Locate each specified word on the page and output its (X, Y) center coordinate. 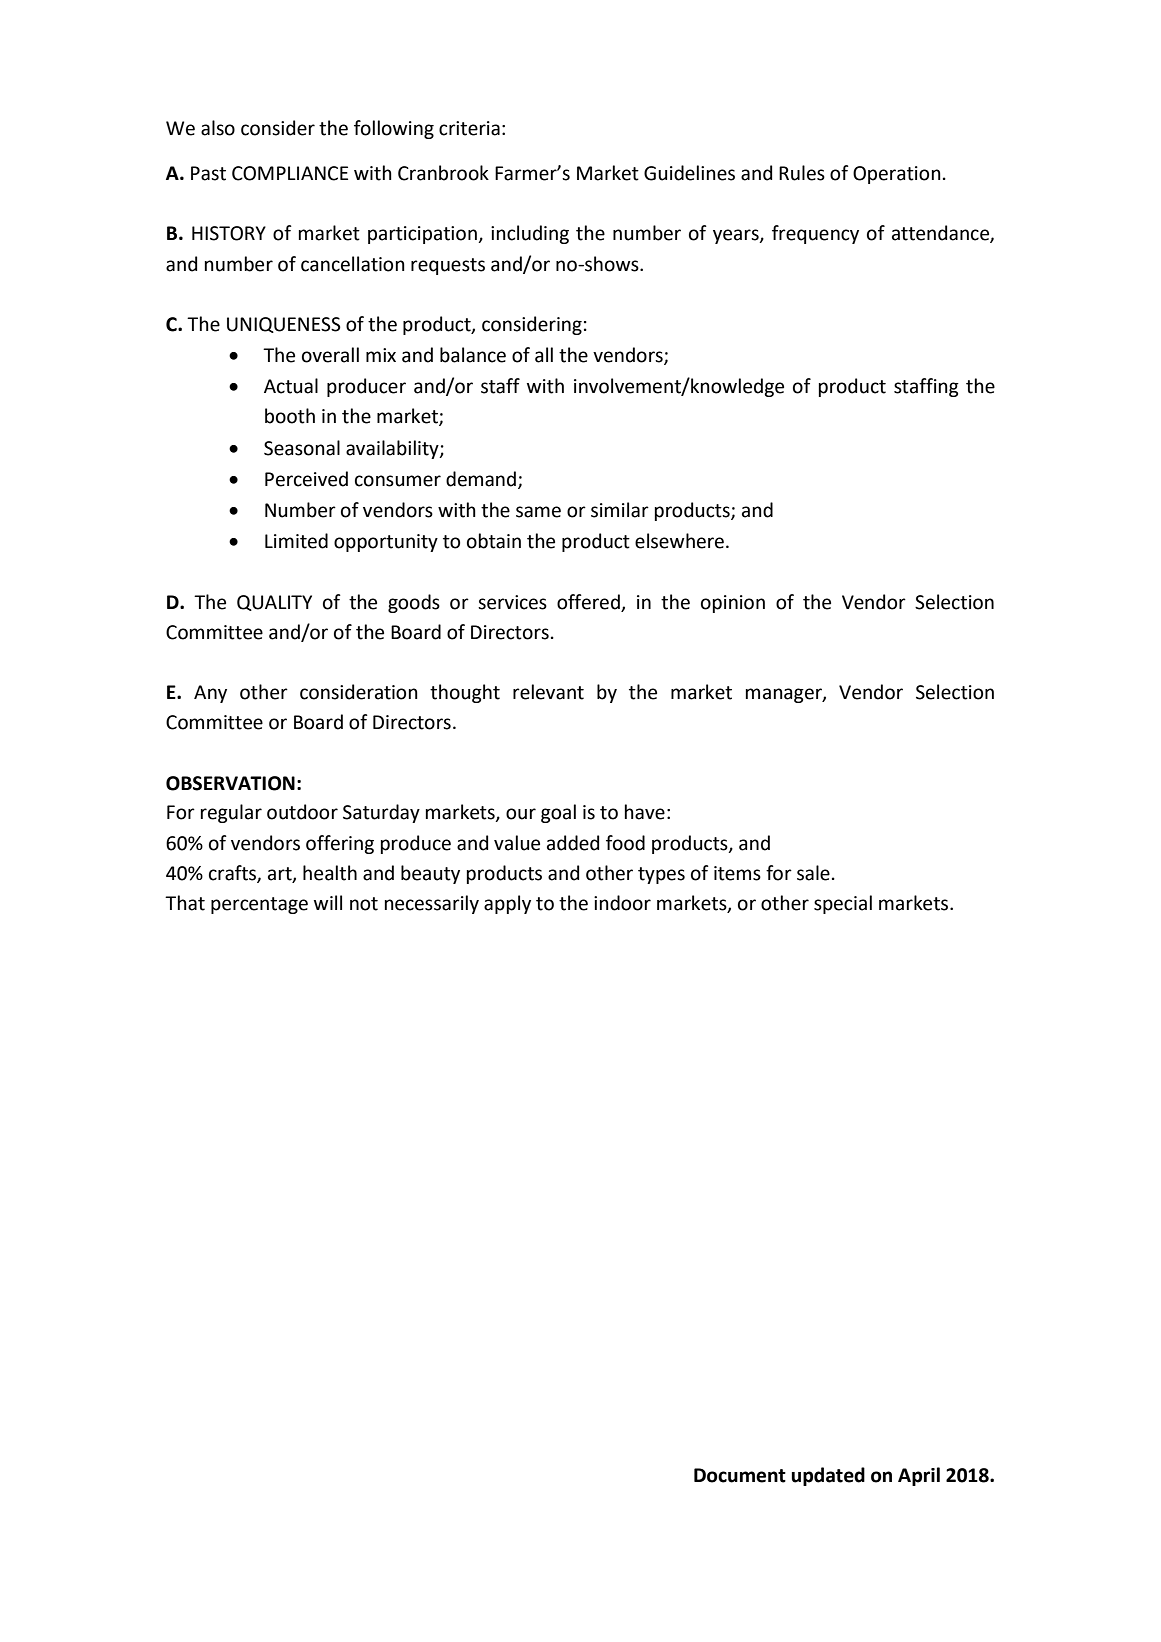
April (919, 1476)
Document (740, 1475)
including (530, 234)
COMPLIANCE (290, 173)
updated (828, 1476)
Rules (802, 173)
